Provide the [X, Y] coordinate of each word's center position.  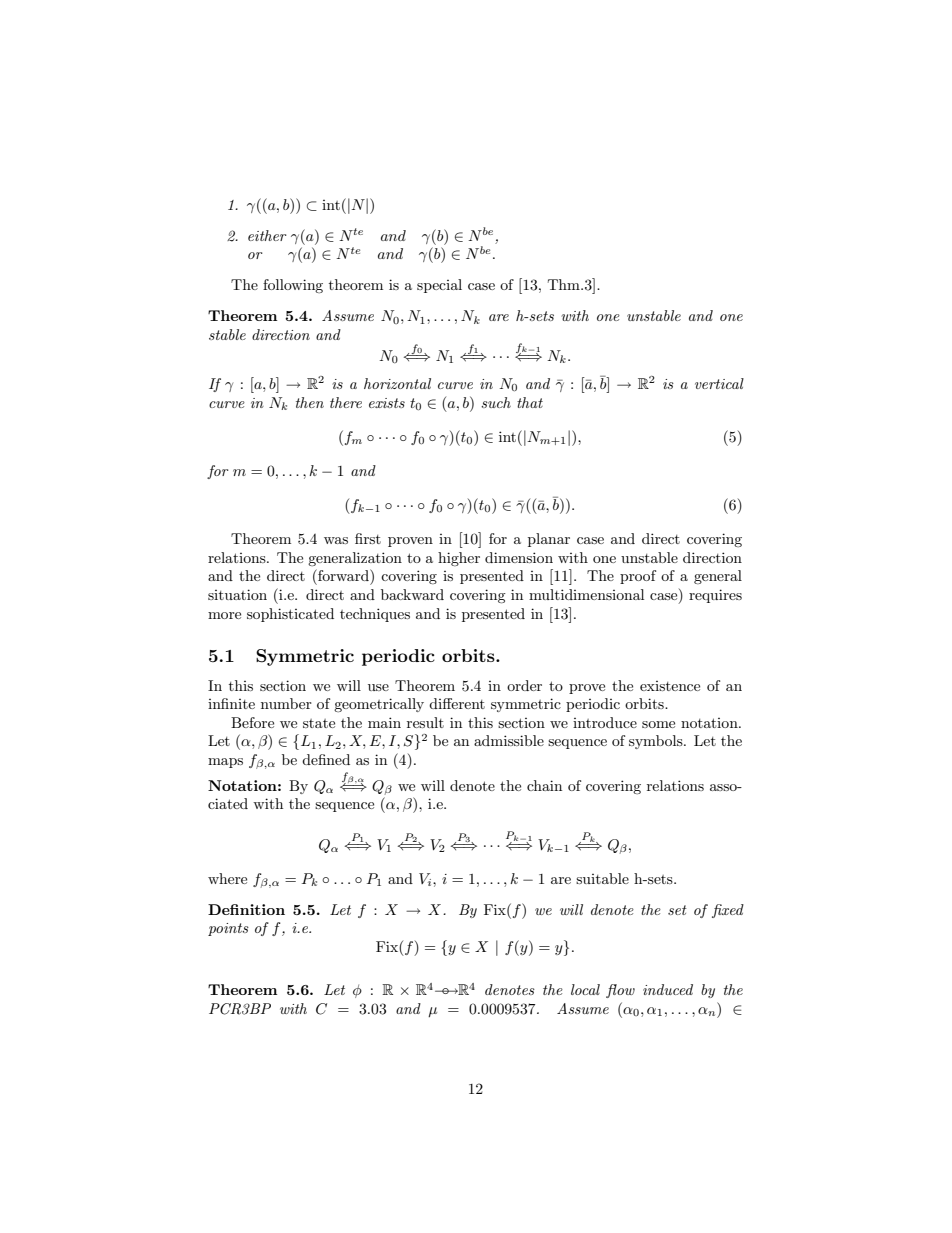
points [228, 929]
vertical [719, 383]
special [439, 286]
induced [668, 989]
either [267, 235]
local [585, 989]
